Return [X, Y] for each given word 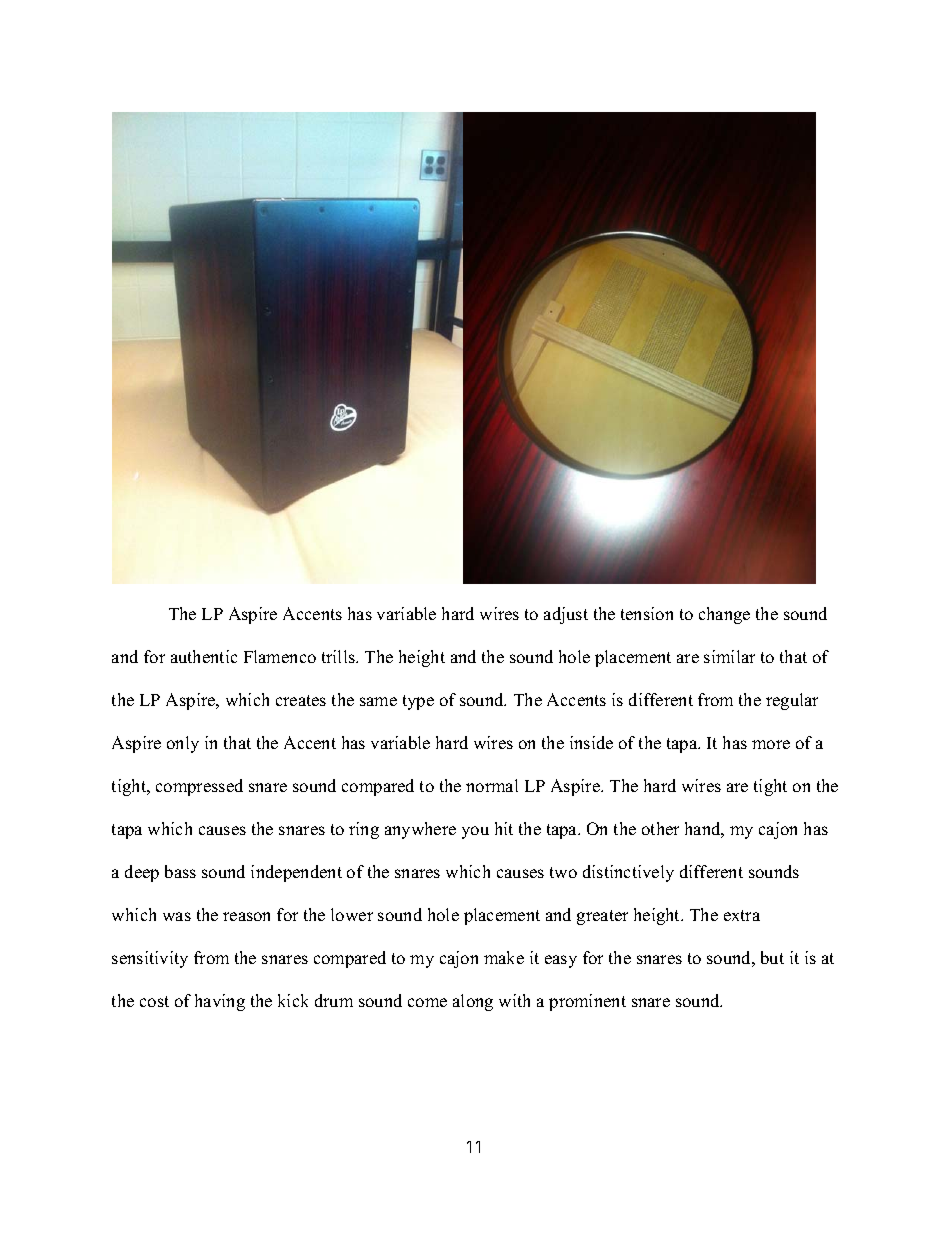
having [220, 1002]
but [772, 957]
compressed [199, 787]
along [473, 1002]
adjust [566, 615]
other [660, 828]
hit [504, 828]
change [724, 615]
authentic [204, 656]
